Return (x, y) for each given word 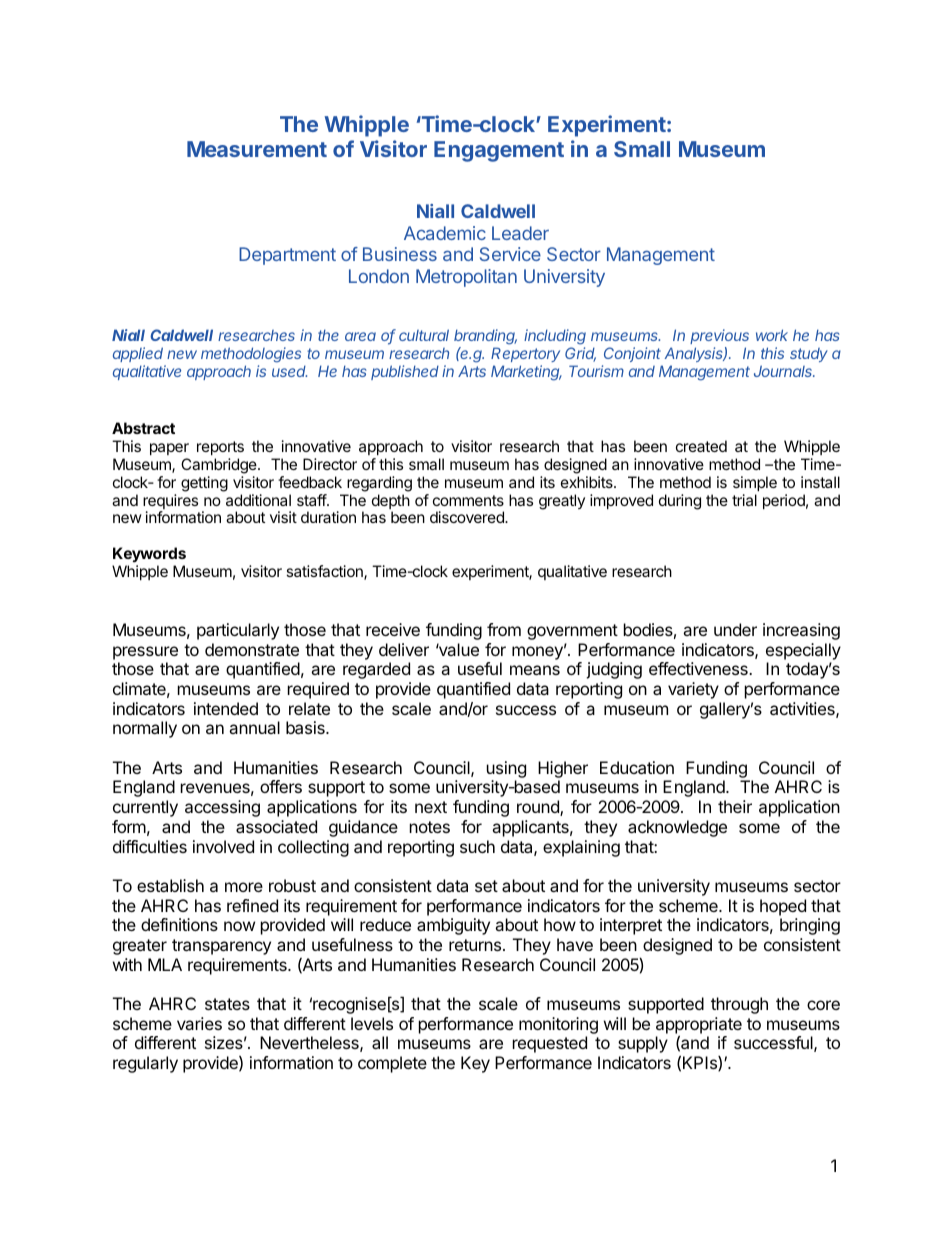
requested (550, 1044)
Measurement (257, 149)
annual (254, 727)
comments (468, 500)
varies (199, 1023)
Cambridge (220, 466)
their (735, 806)
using (506, 769)
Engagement (499, 151)
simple (755, 483)
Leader (520, 233)
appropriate (699, 1026)
